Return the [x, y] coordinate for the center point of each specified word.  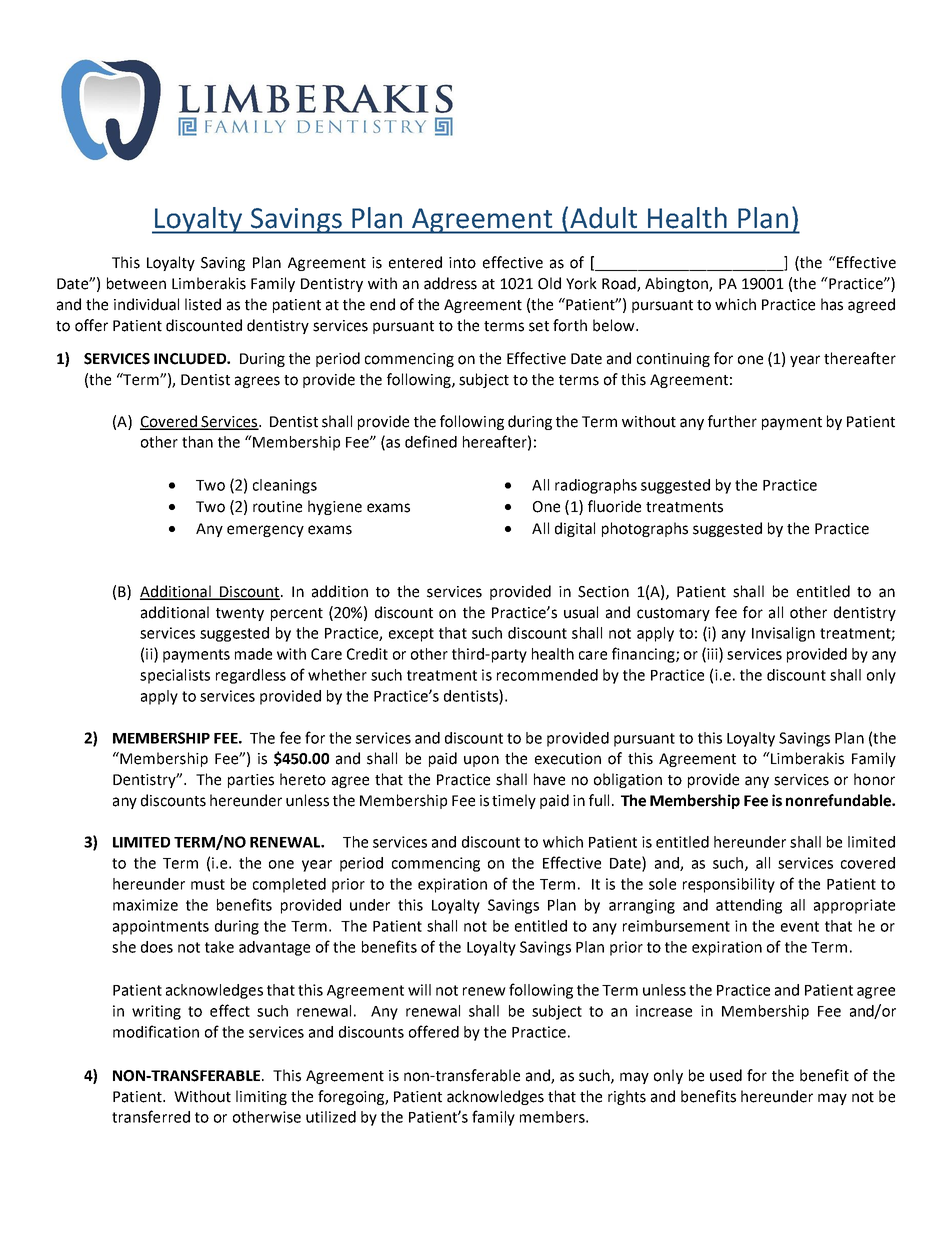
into [462, 263]
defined [431, 441]
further [732, 421]
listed [203, 304]
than [197, 442]
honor [874, 779]
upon [481, 761]
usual [581, 612]
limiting [261, 1097]
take [219, 947]
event [800, 926]
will [419, 990]
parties [251, 781]
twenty [240, 614]
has [832, 304]
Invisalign [783, 634]
